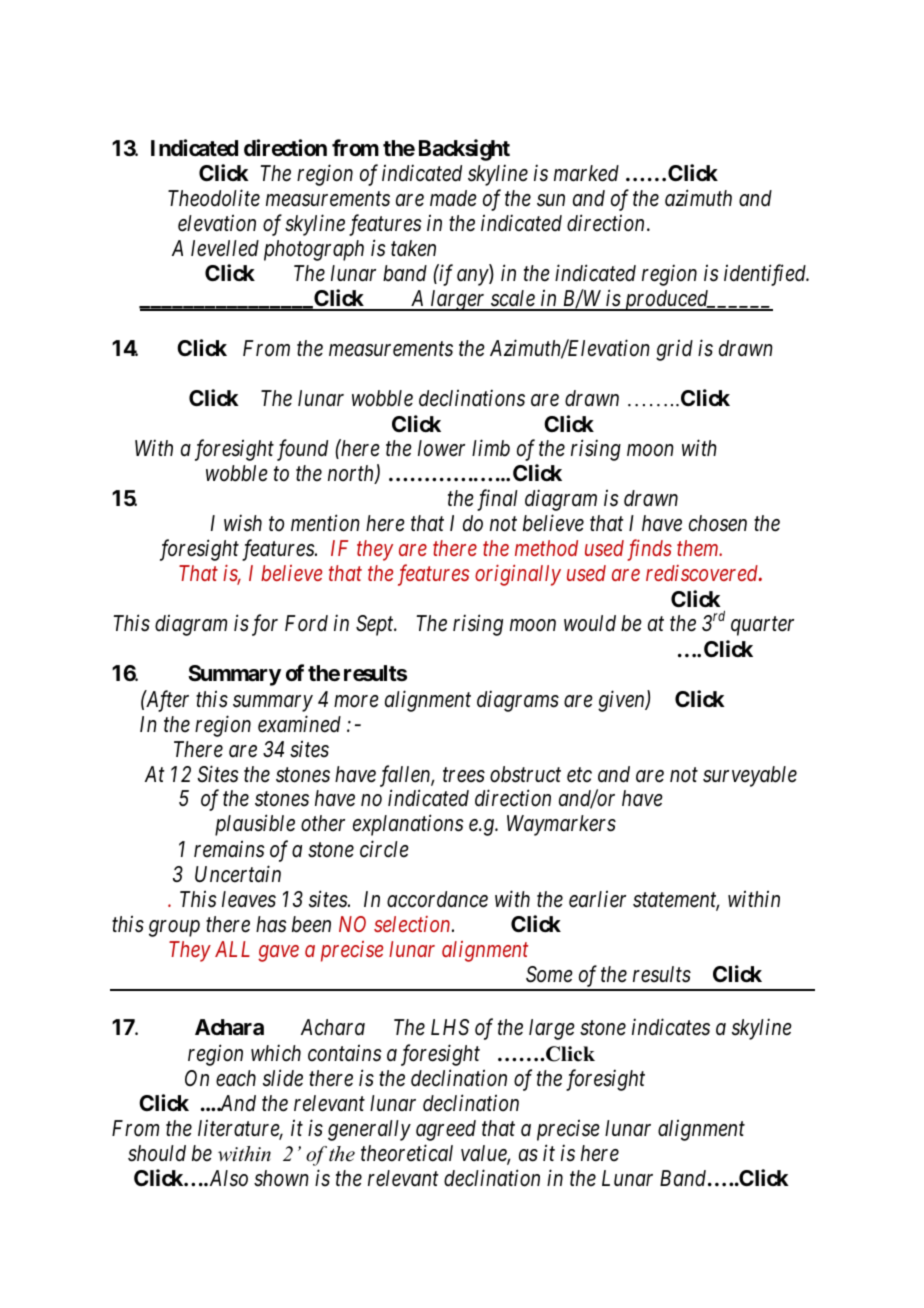 Image resolution: width=924 pixels, height=1308 pixels. I want to click on shown, so click(281, 1178).
